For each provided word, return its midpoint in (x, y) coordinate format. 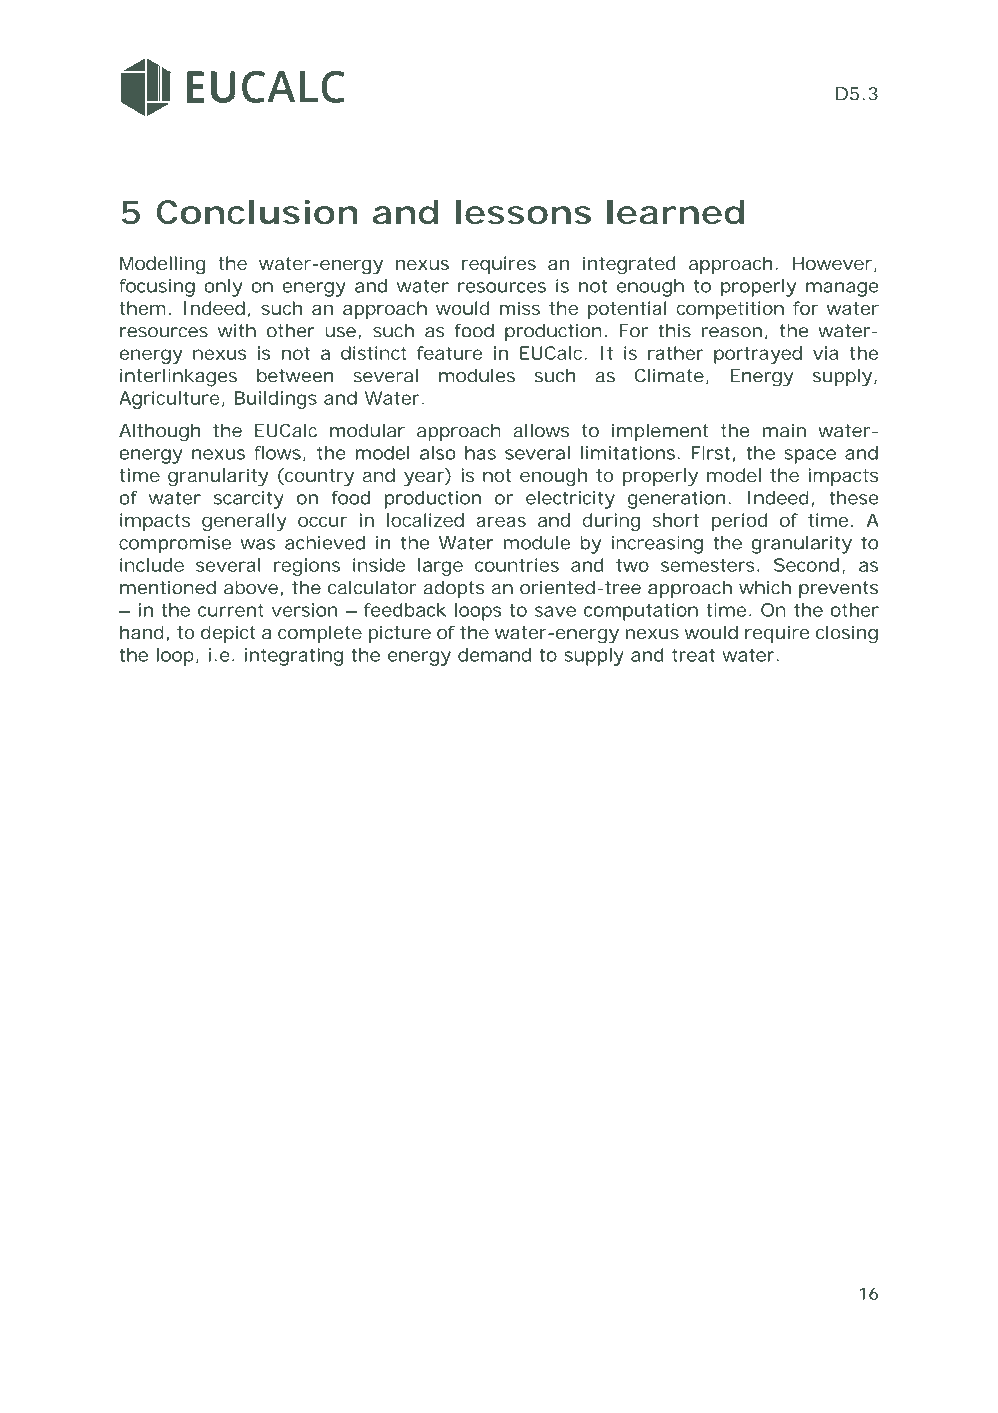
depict (228, 634)
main (784, 430)
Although (160, 432)
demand (494, 655)
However (832, 263)
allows (541, 430)
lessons (523, 212)
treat (693, 655)
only (223, 288)
